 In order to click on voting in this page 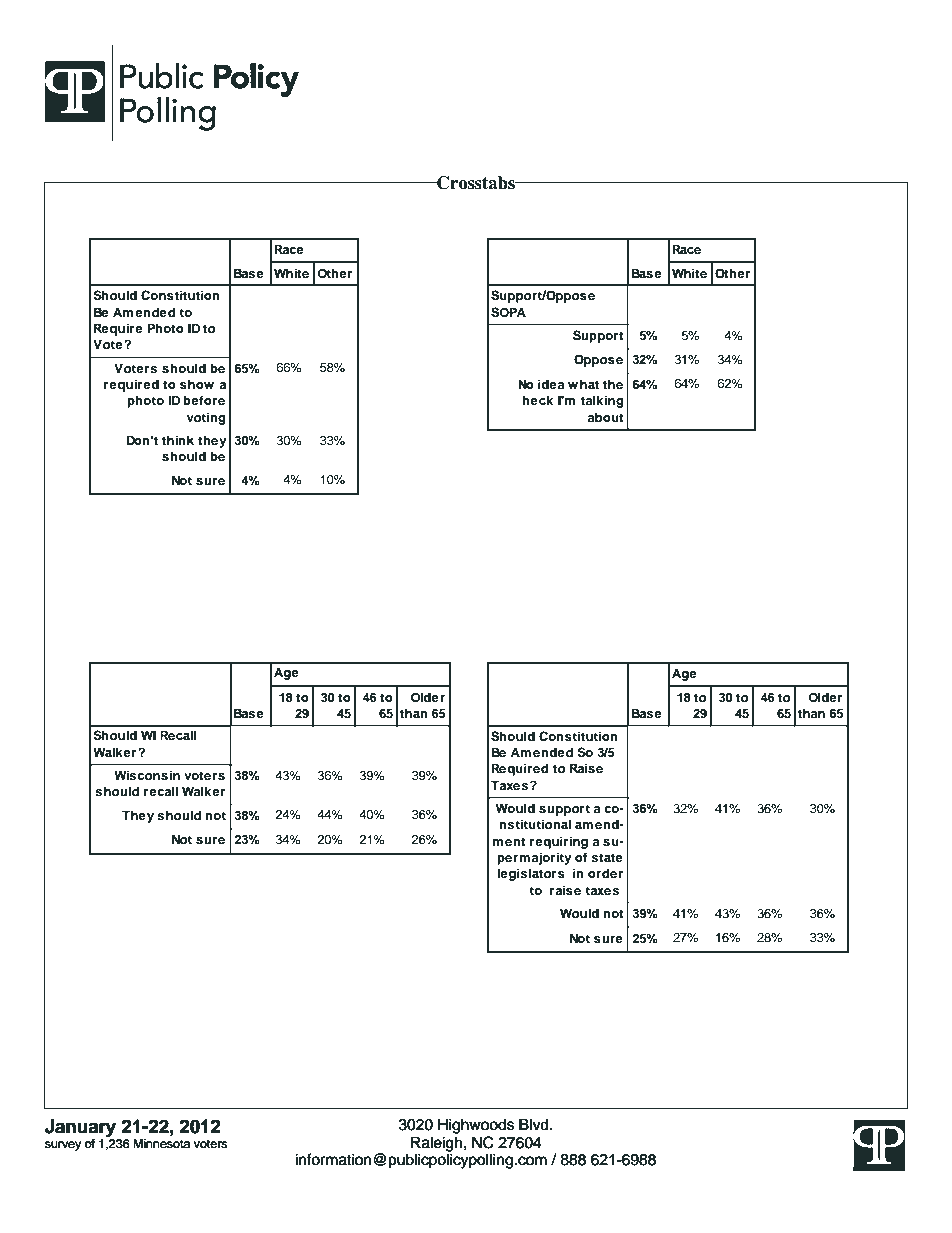, I will do `click(206, 418)`.
